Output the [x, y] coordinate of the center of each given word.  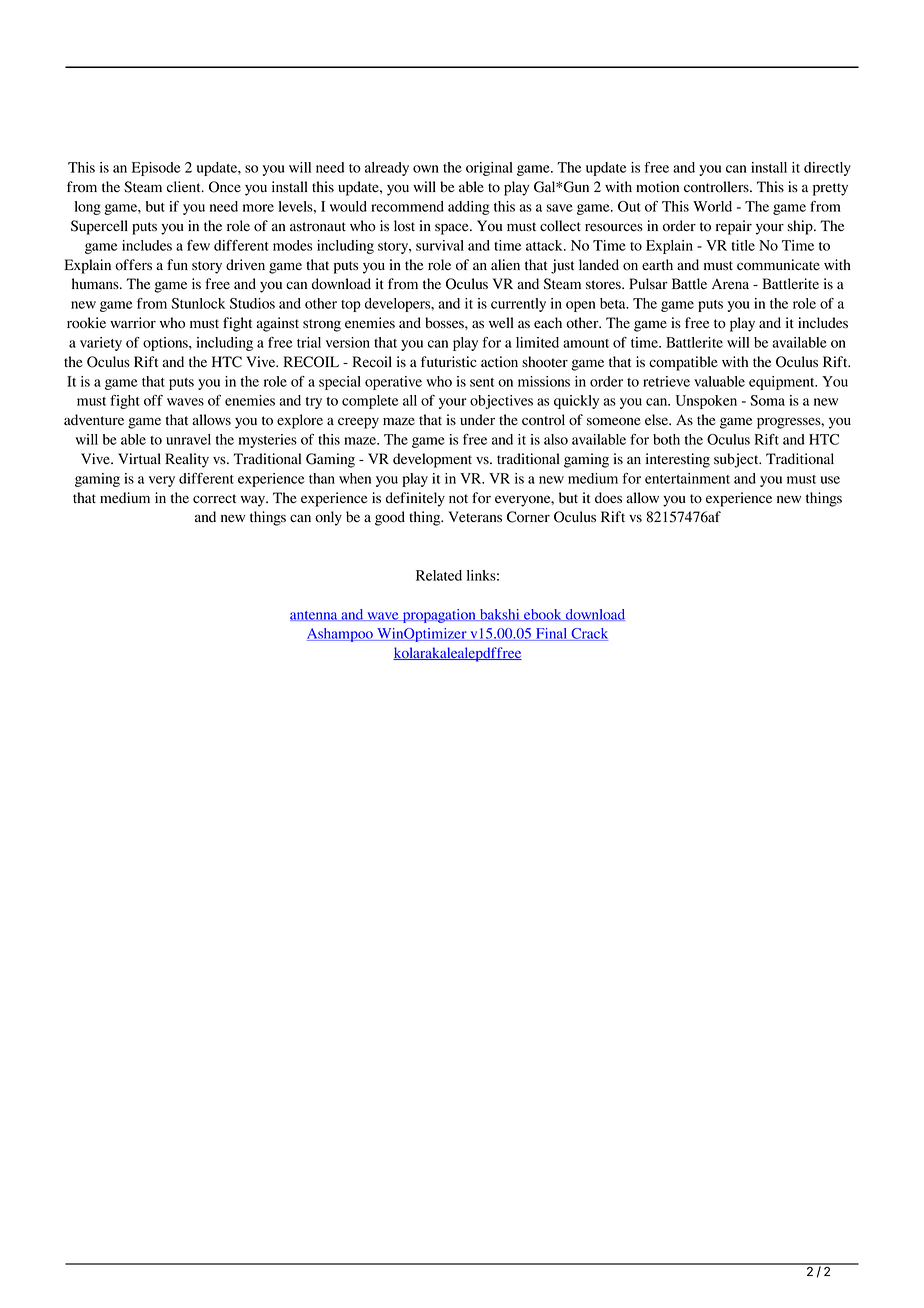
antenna [315, 616]
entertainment [687, 478]
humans [96, 283]
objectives [501, 402]
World [712, 206]
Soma [767, 400]
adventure [94, 419]
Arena [730, 284]
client [185, 186]
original [489, 169]
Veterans [475, 517]
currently [518, 305]
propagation [439, 616]
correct [214, 499]
